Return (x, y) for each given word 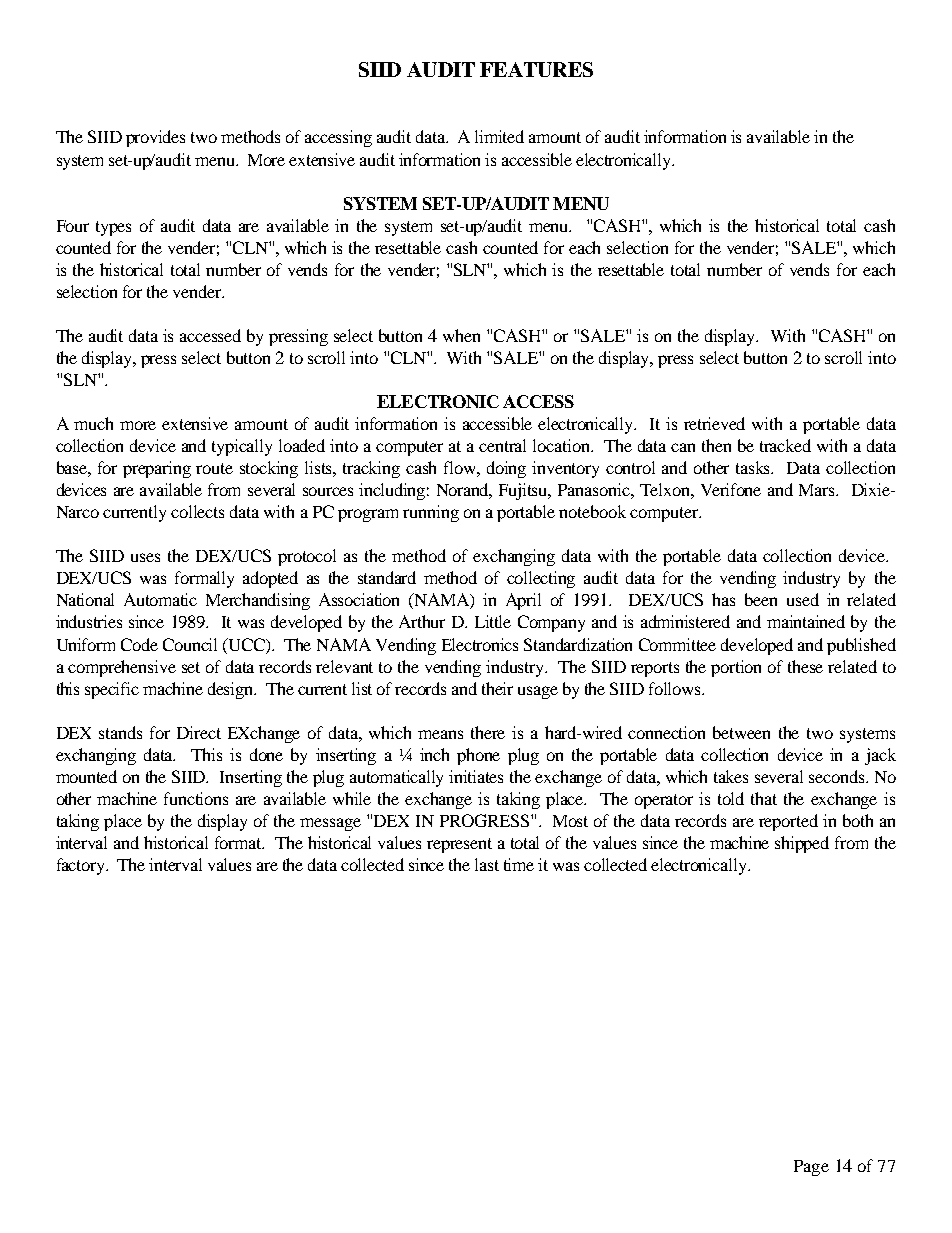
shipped (802, 844)
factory (82, 866)
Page (811, 1168)
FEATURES (536, 69)
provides (155, 138)
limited (499, 136)
